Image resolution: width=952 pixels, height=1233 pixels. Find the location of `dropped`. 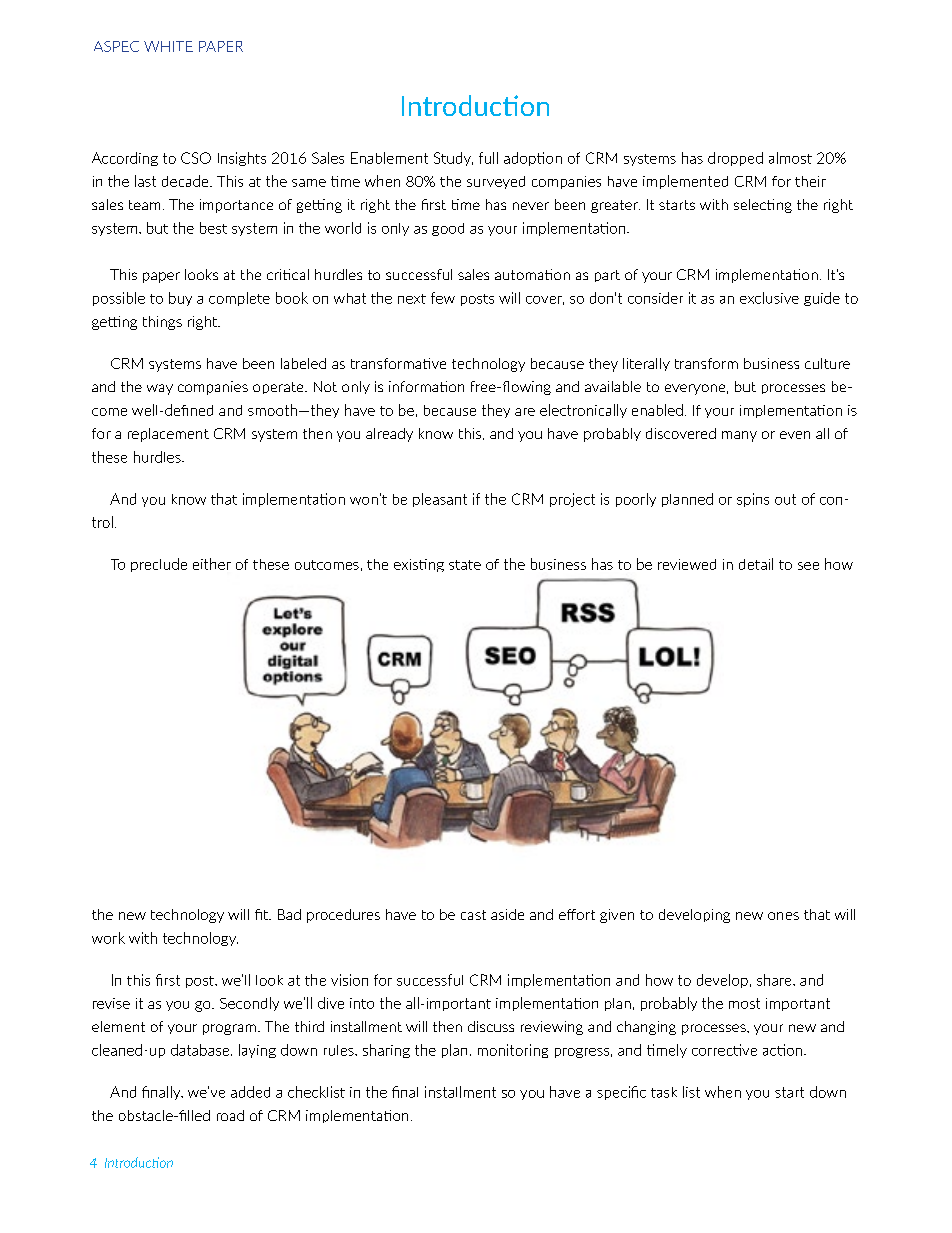

dropped is located at coordinates (735, 159).
